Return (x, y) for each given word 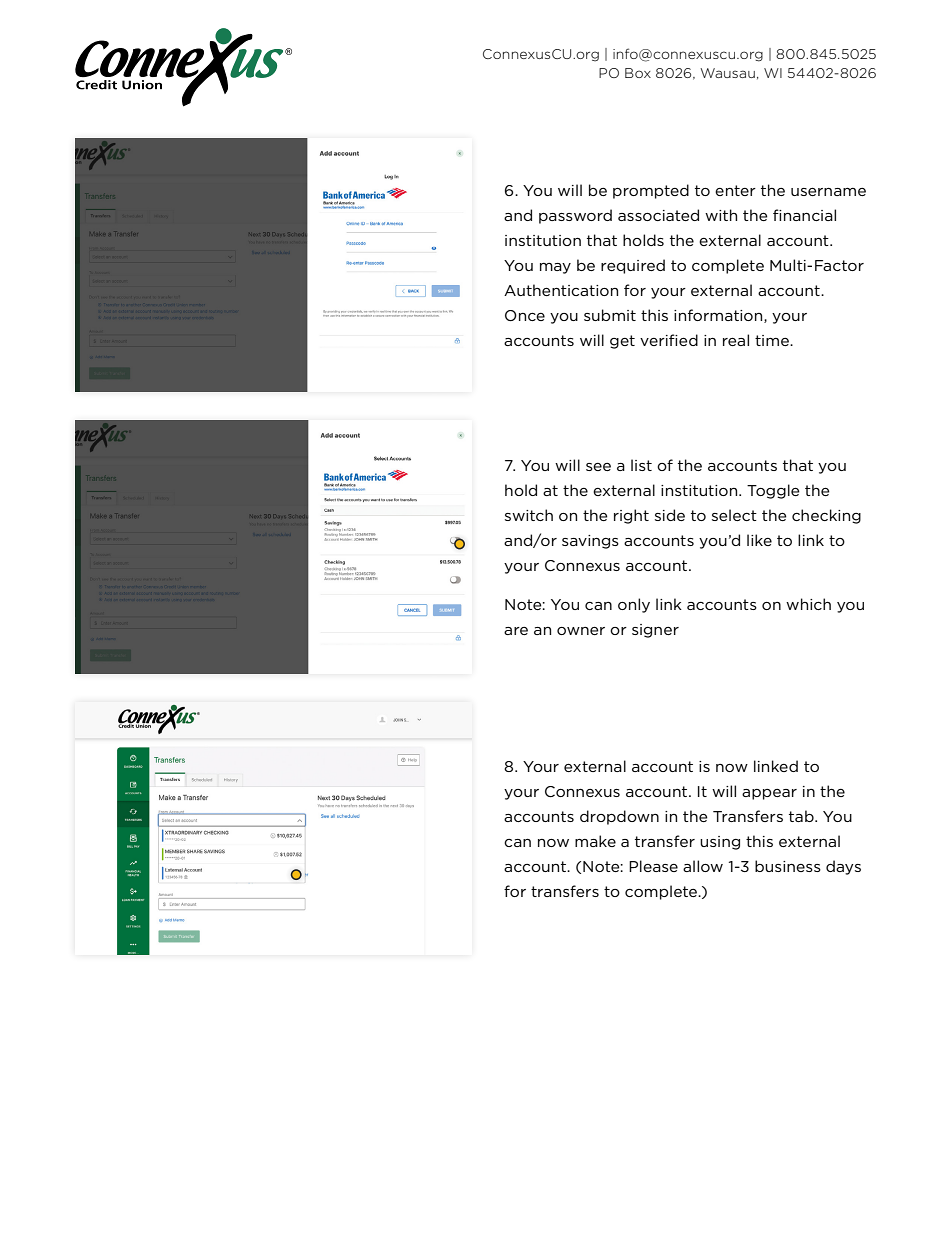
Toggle (773, 491)
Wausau (727, 73)
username (828, 192)
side (670, 515)
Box (638, 73)
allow (703, 866)
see (598, 467)
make (595, 841)
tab (802, 816)
